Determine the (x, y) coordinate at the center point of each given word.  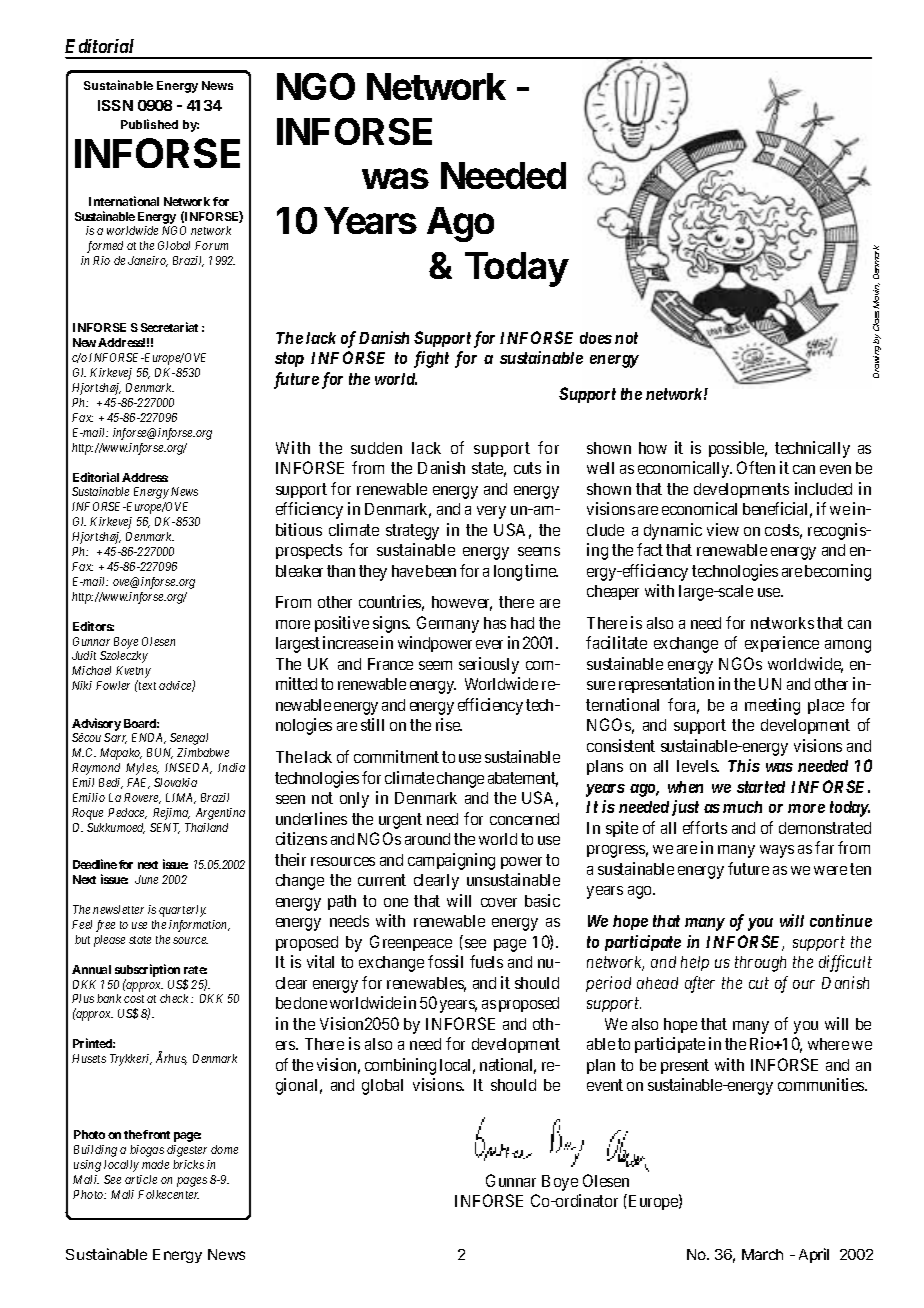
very (491, 512)
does (596, 338)
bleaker (299, 571)
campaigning (451, 861)
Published (149, 124)
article (141, 1179)
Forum (211, 245)
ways (777, 851)
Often (756, 467)
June (146, 879)
